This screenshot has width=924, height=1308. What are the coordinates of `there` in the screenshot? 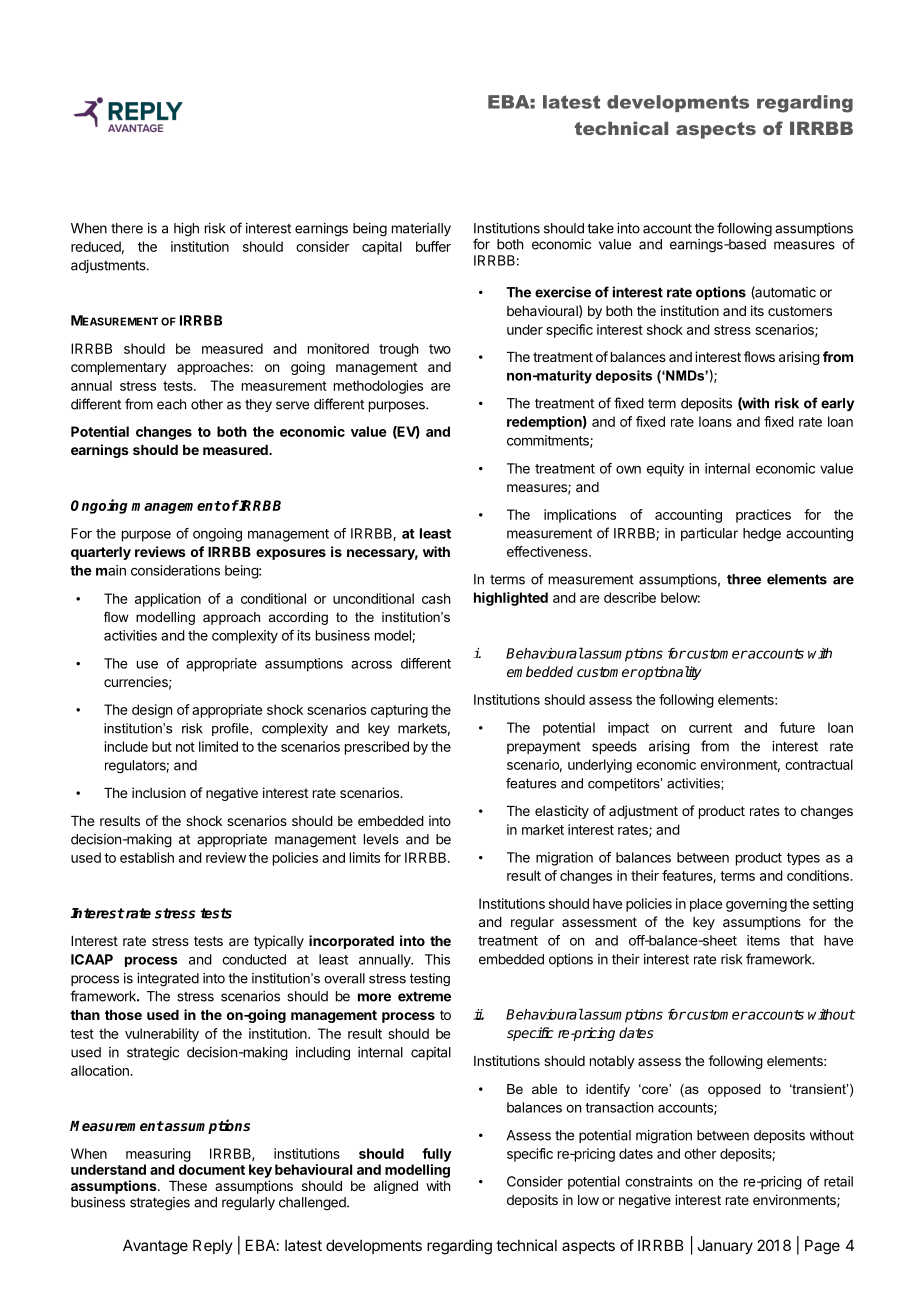 It's located at (127, 228).
